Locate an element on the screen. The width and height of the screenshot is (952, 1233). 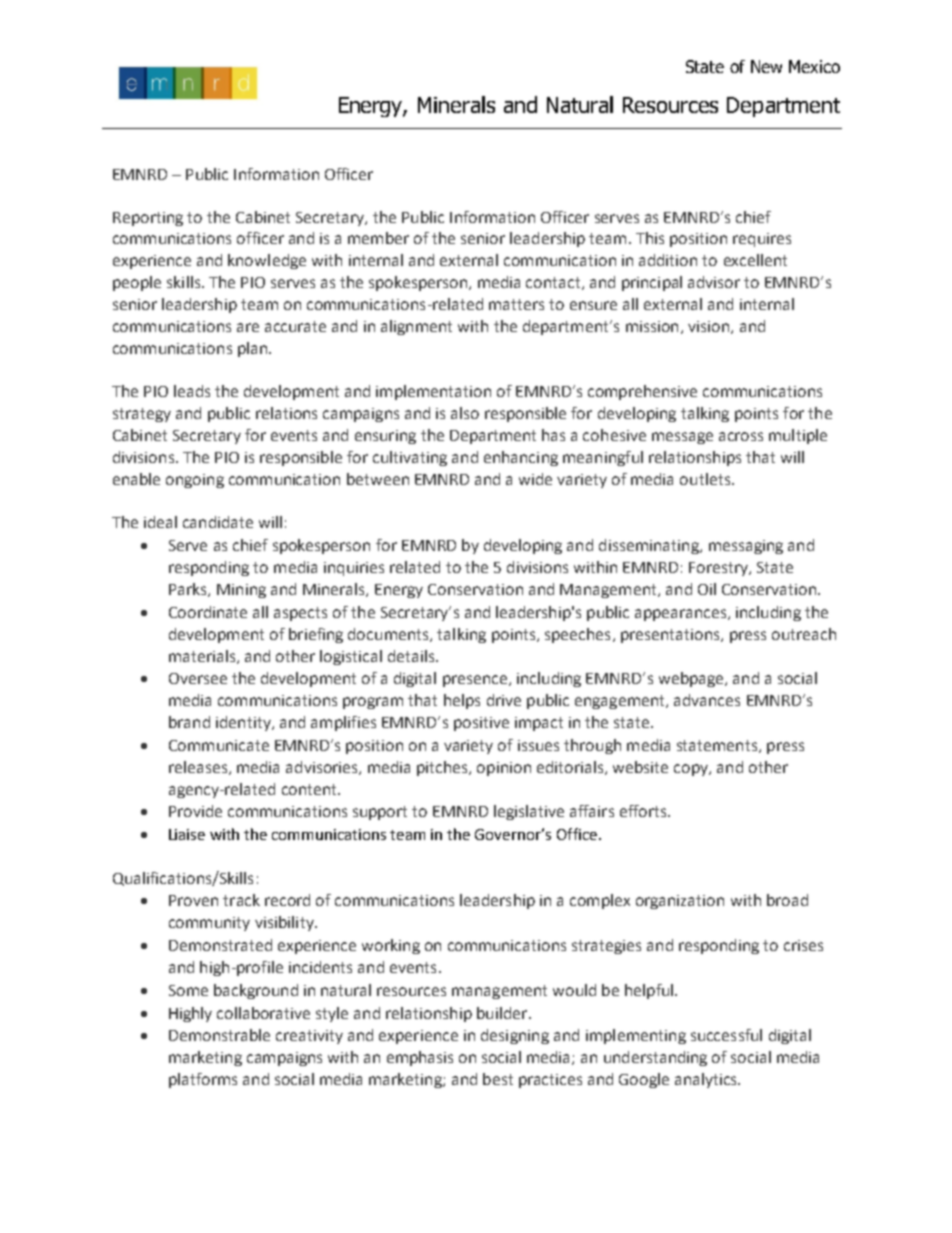
Forestry is located at coordinates (719, 569).
